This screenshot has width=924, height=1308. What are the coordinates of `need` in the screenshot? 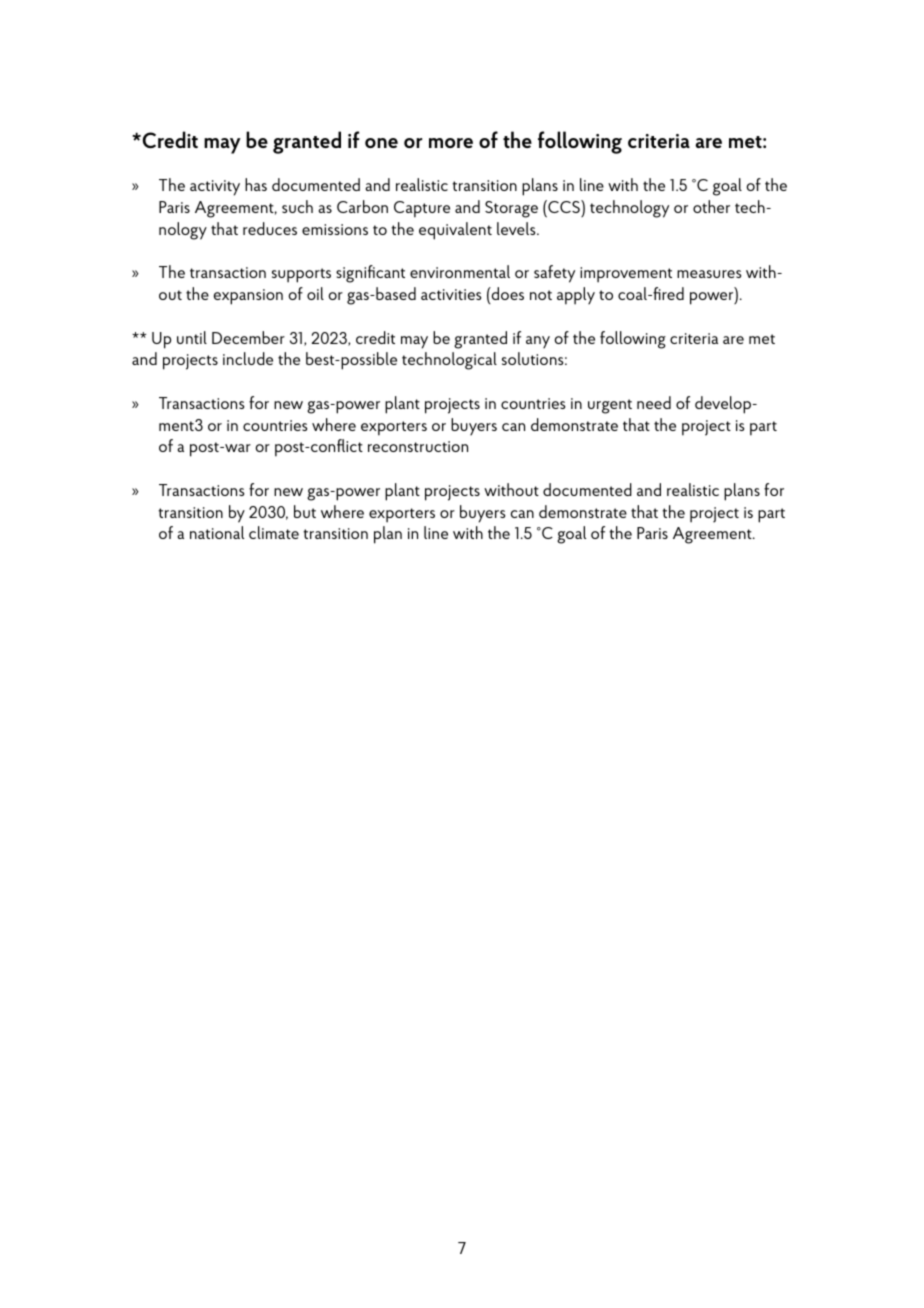 It's located at (654, 402).
